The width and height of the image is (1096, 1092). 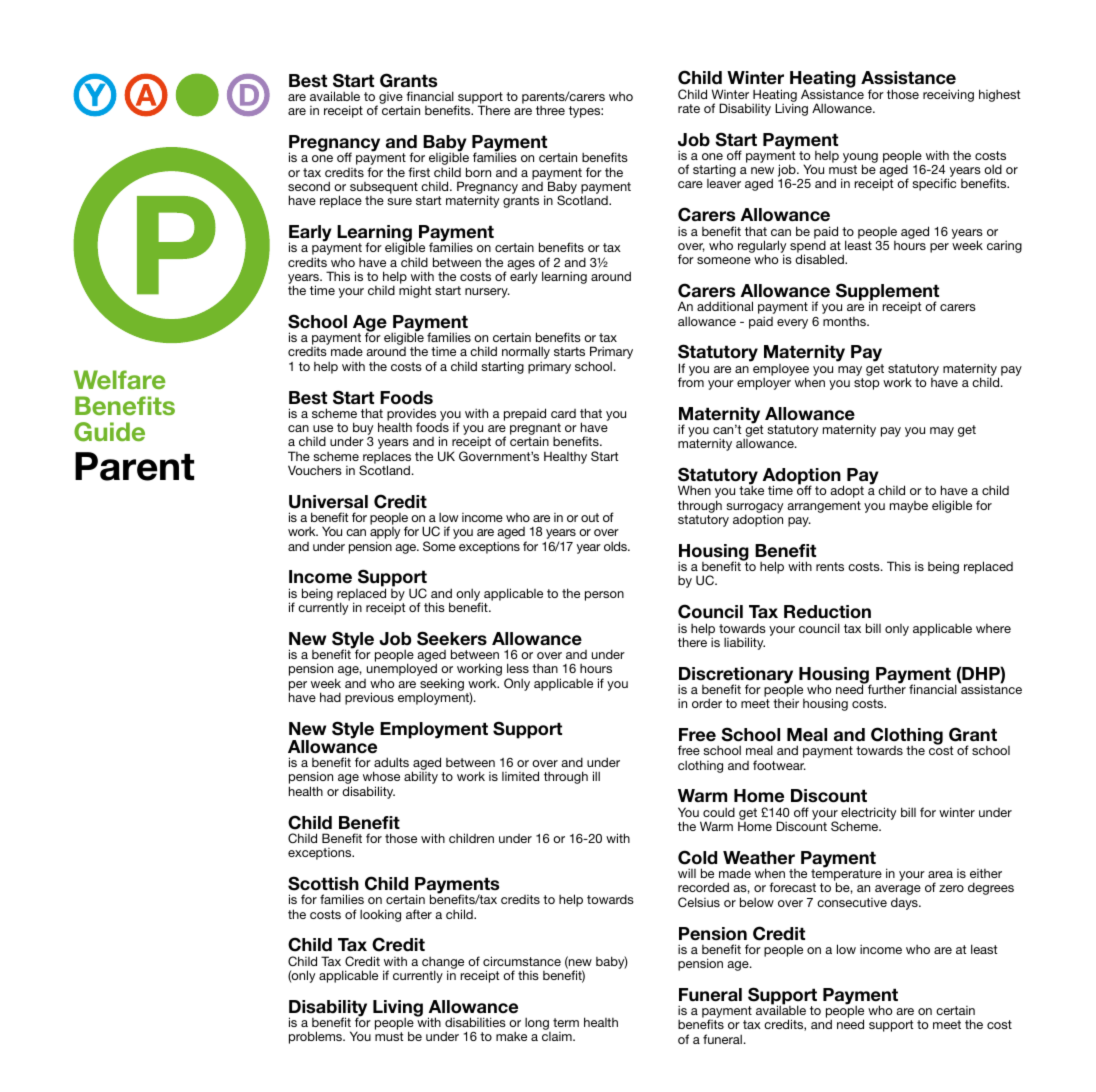 What do you see at coordinates (885, 688) in the image?
I see `further` at bounding box center [885, 688].
